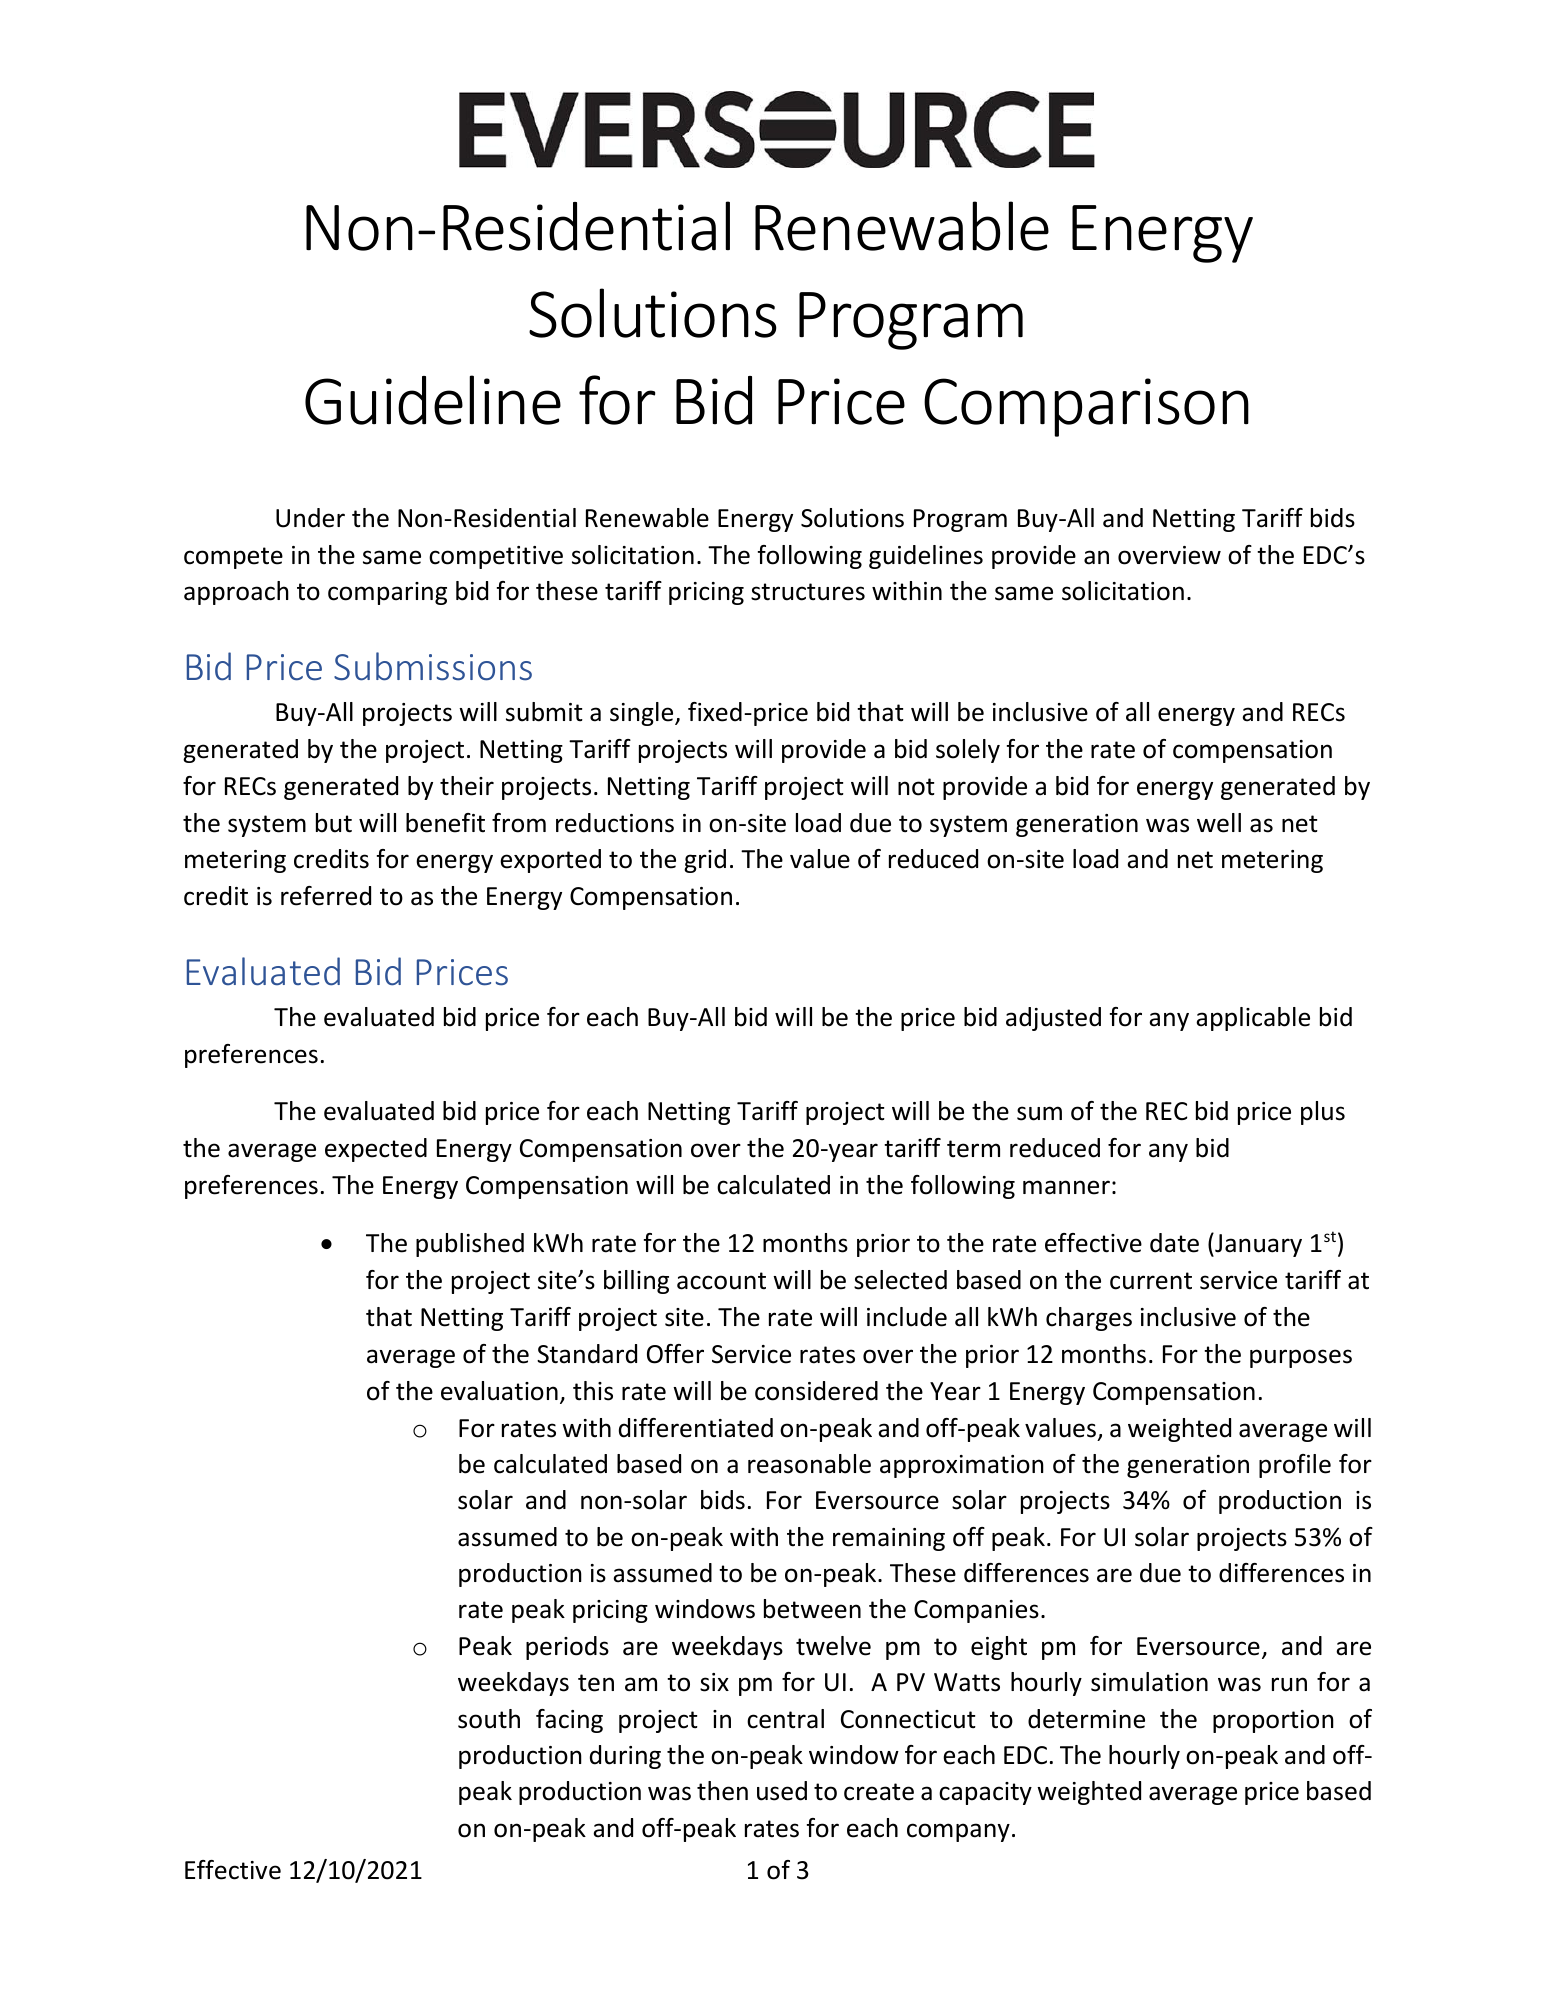  What do you see at coordinates (489, 1719) in the screenshot?
I see `south` at bounding box center [489, 1719].
